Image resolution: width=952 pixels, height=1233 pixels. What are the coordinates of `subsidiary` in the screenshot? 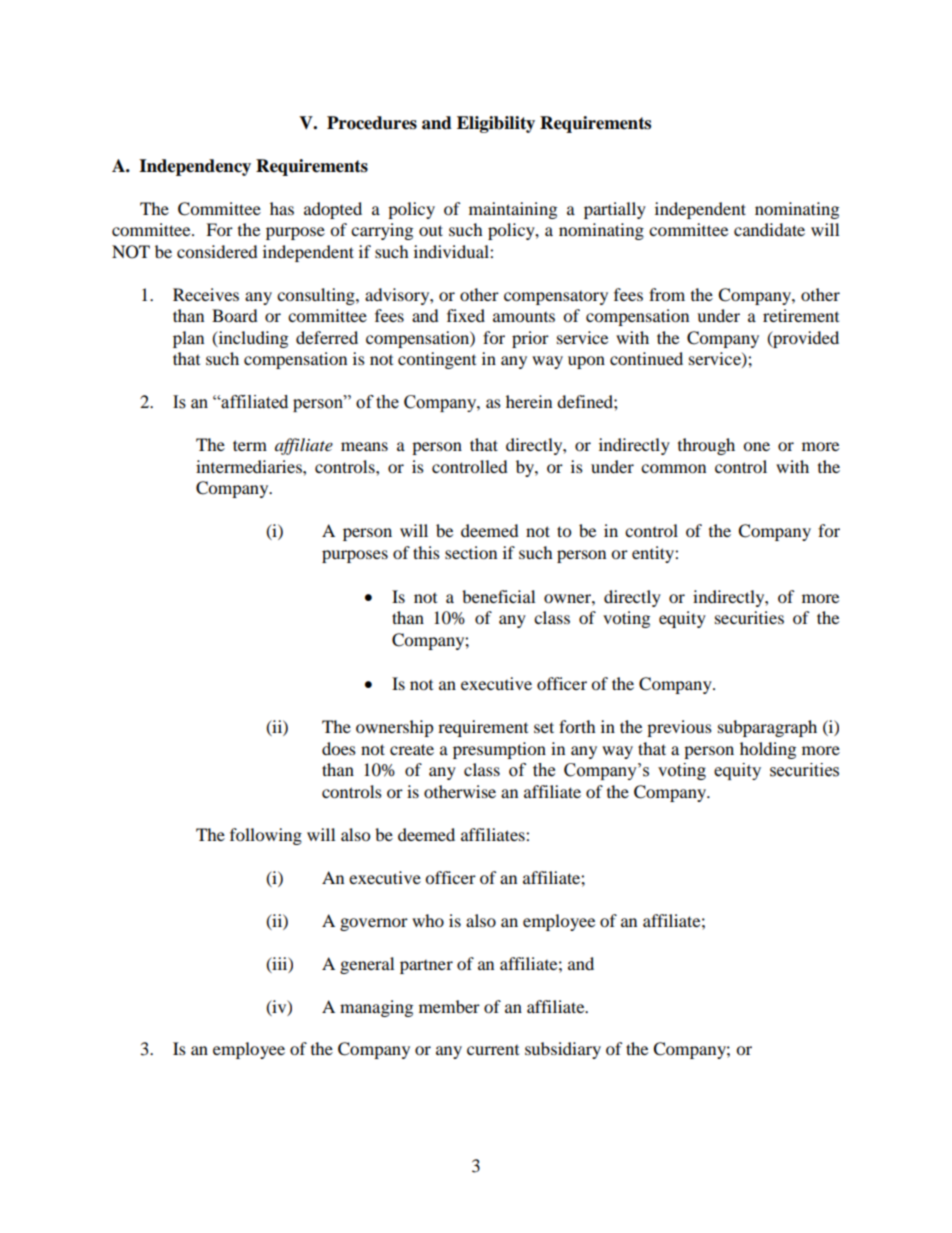 It's located at (563, 1050).
